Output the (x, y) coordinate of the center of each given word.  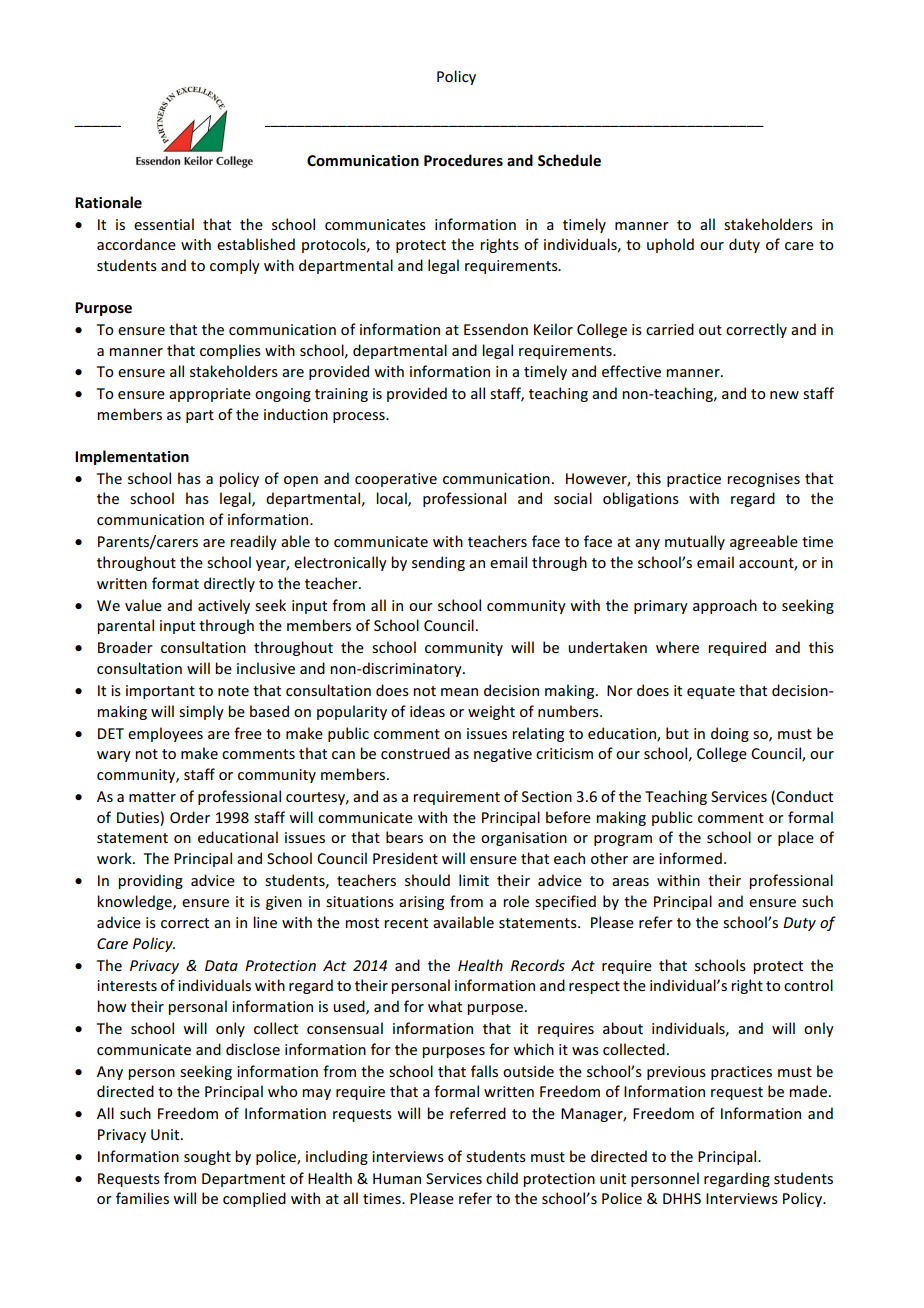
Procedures (463, 160)
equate (711, 692)
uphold (670, 245)
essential (164, 224)
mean (459, 692)
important (160, 692)
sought (207, 1157)
